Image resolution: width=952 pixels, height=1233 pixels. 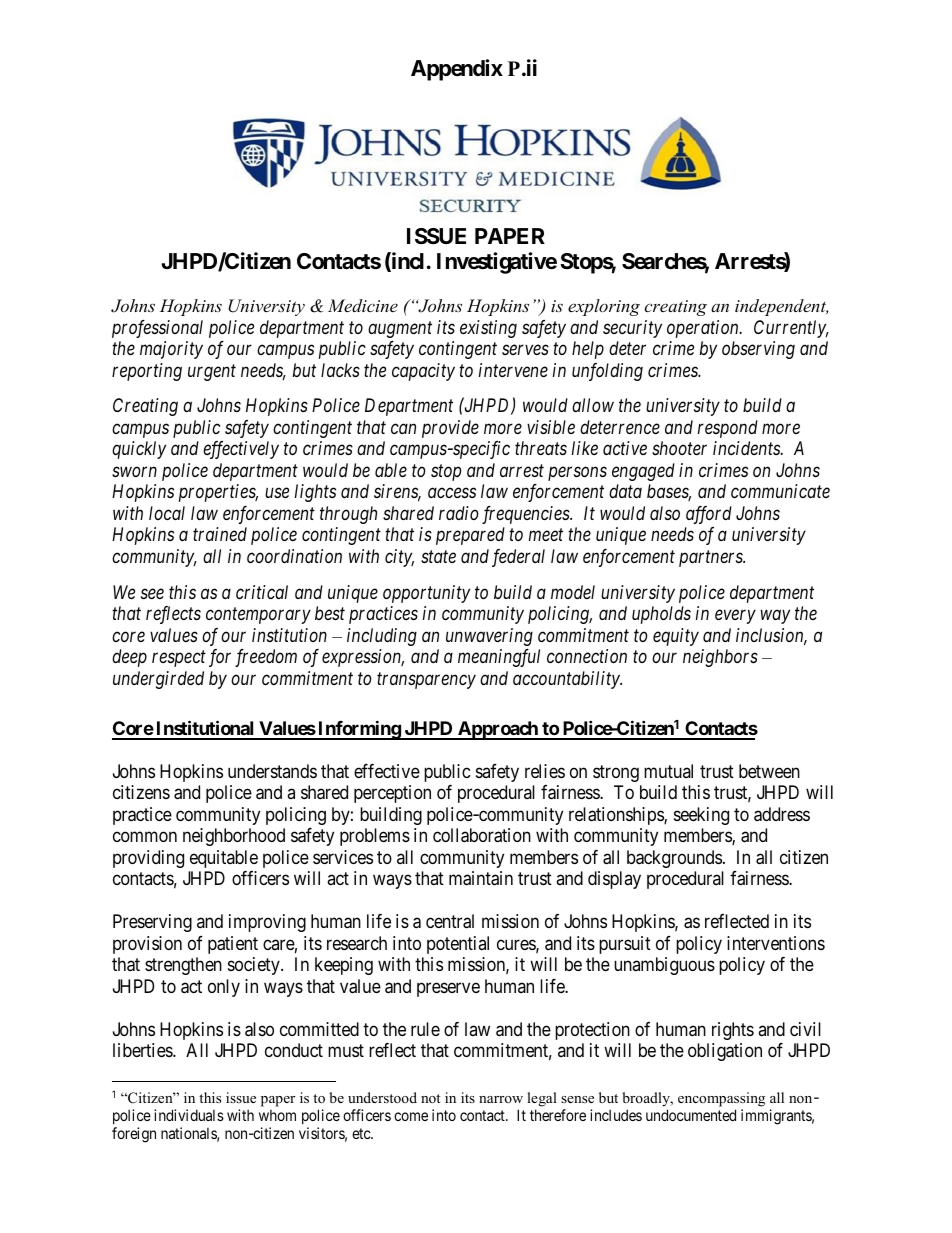 I want to click on neighborhood, so click(x=234, y=837).
